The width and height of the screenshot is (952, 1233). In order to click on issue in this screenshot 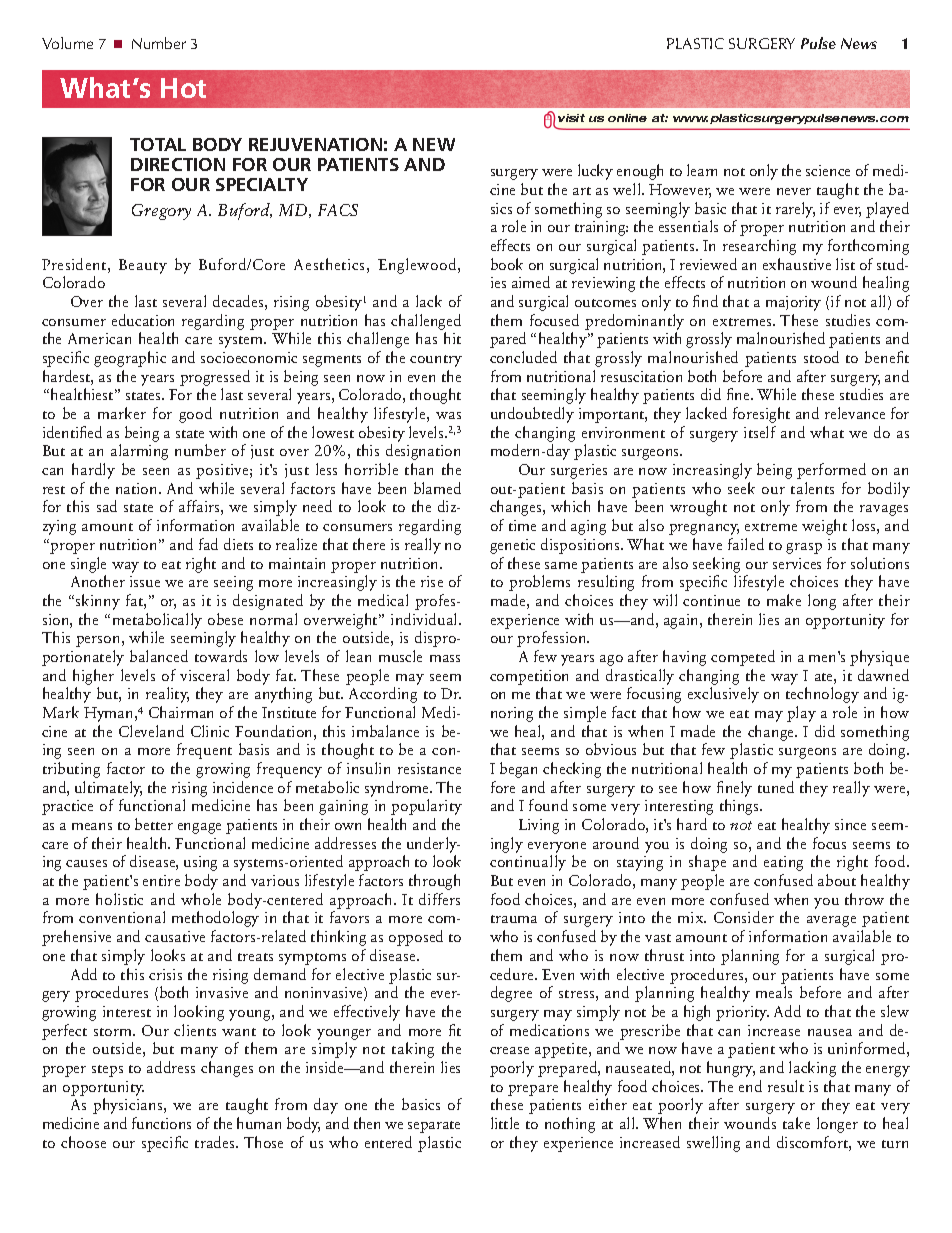, I will do `click(145, 581)`.
